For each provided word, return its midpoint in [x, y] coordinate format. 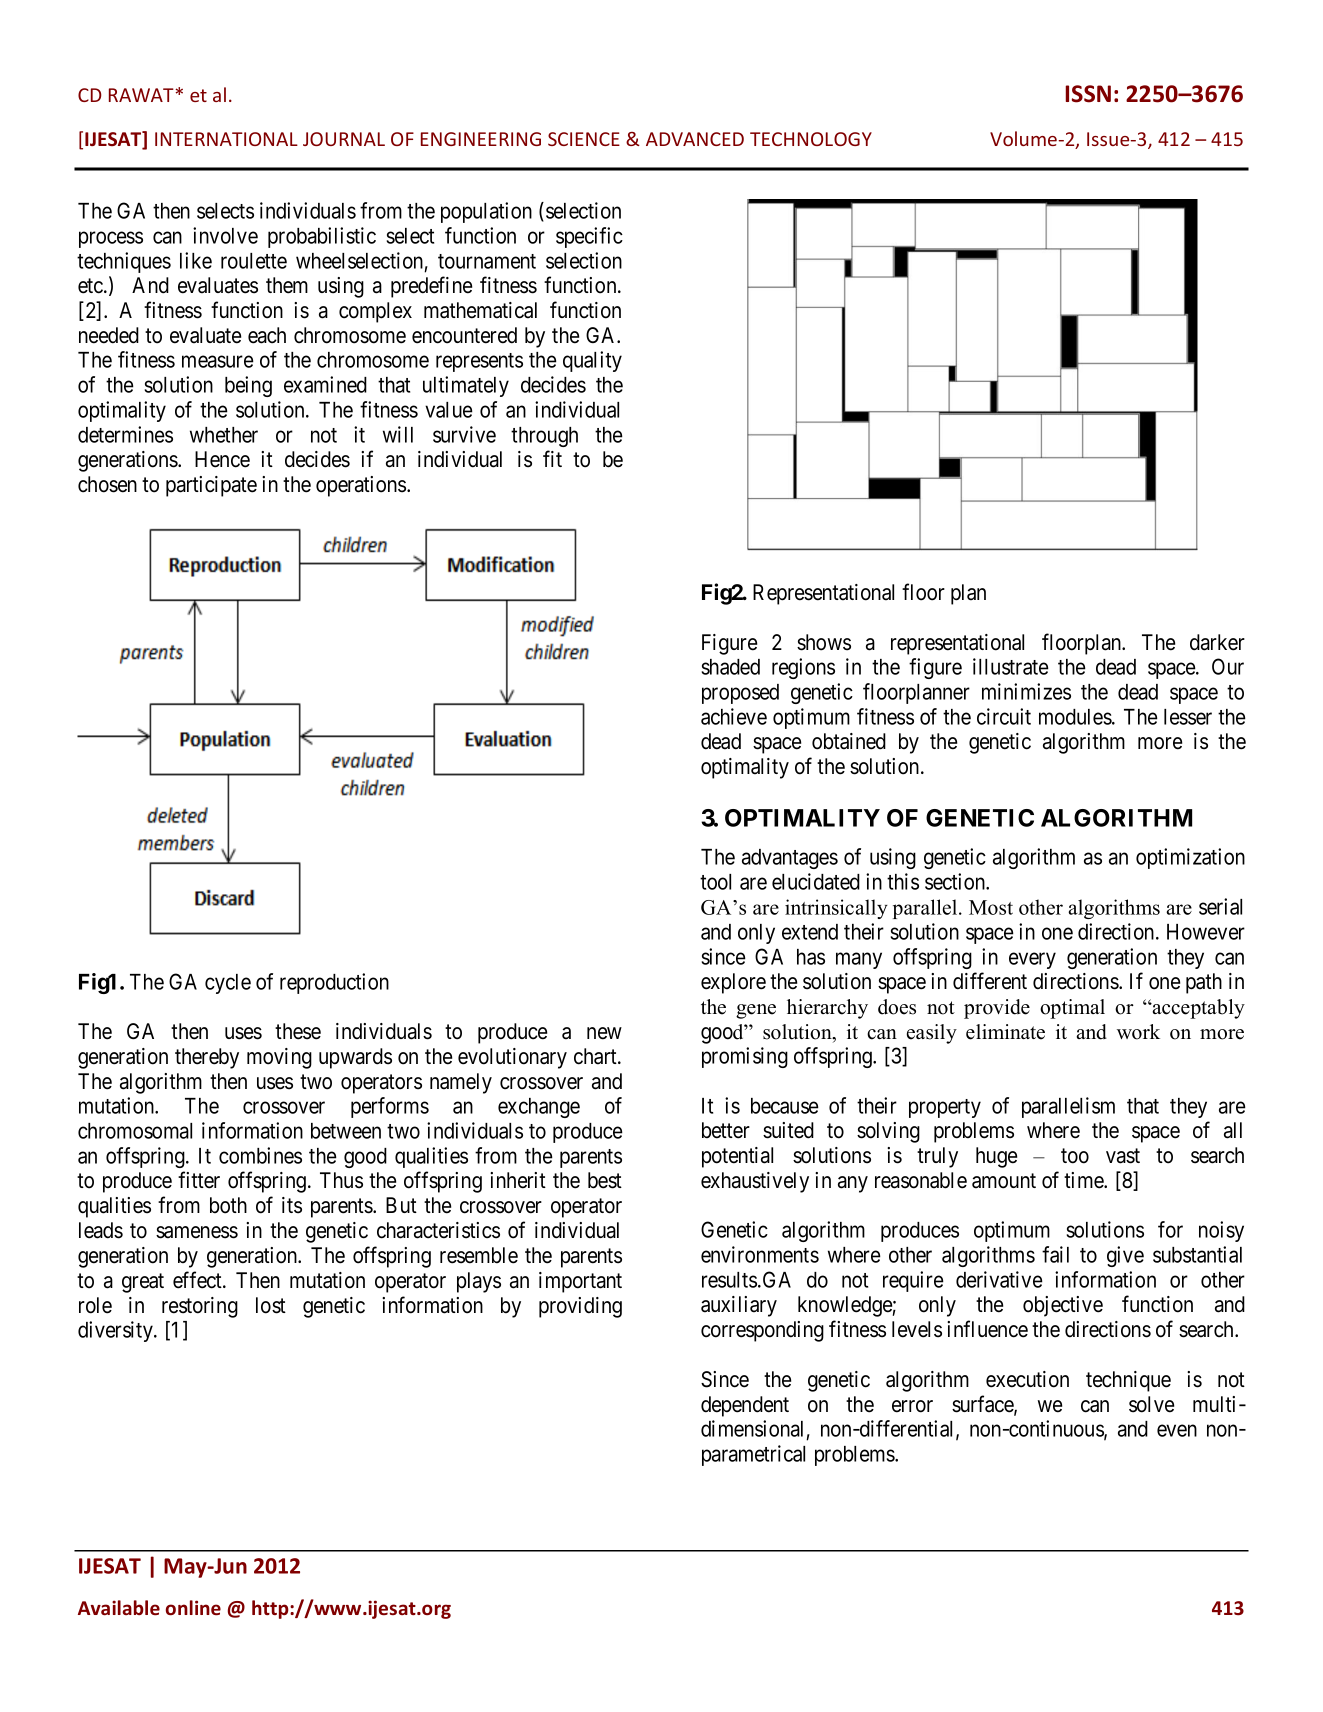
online [193, 1607]
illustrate [1011, 666]
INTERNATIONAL [226, 139]
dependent [745, 1406]
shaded [731, 667]
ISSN [1088, 94]
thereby [207, 1058]
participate [211, 486]
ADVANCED [695, 139]
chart [596, 1056]
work [1138, 1032]
